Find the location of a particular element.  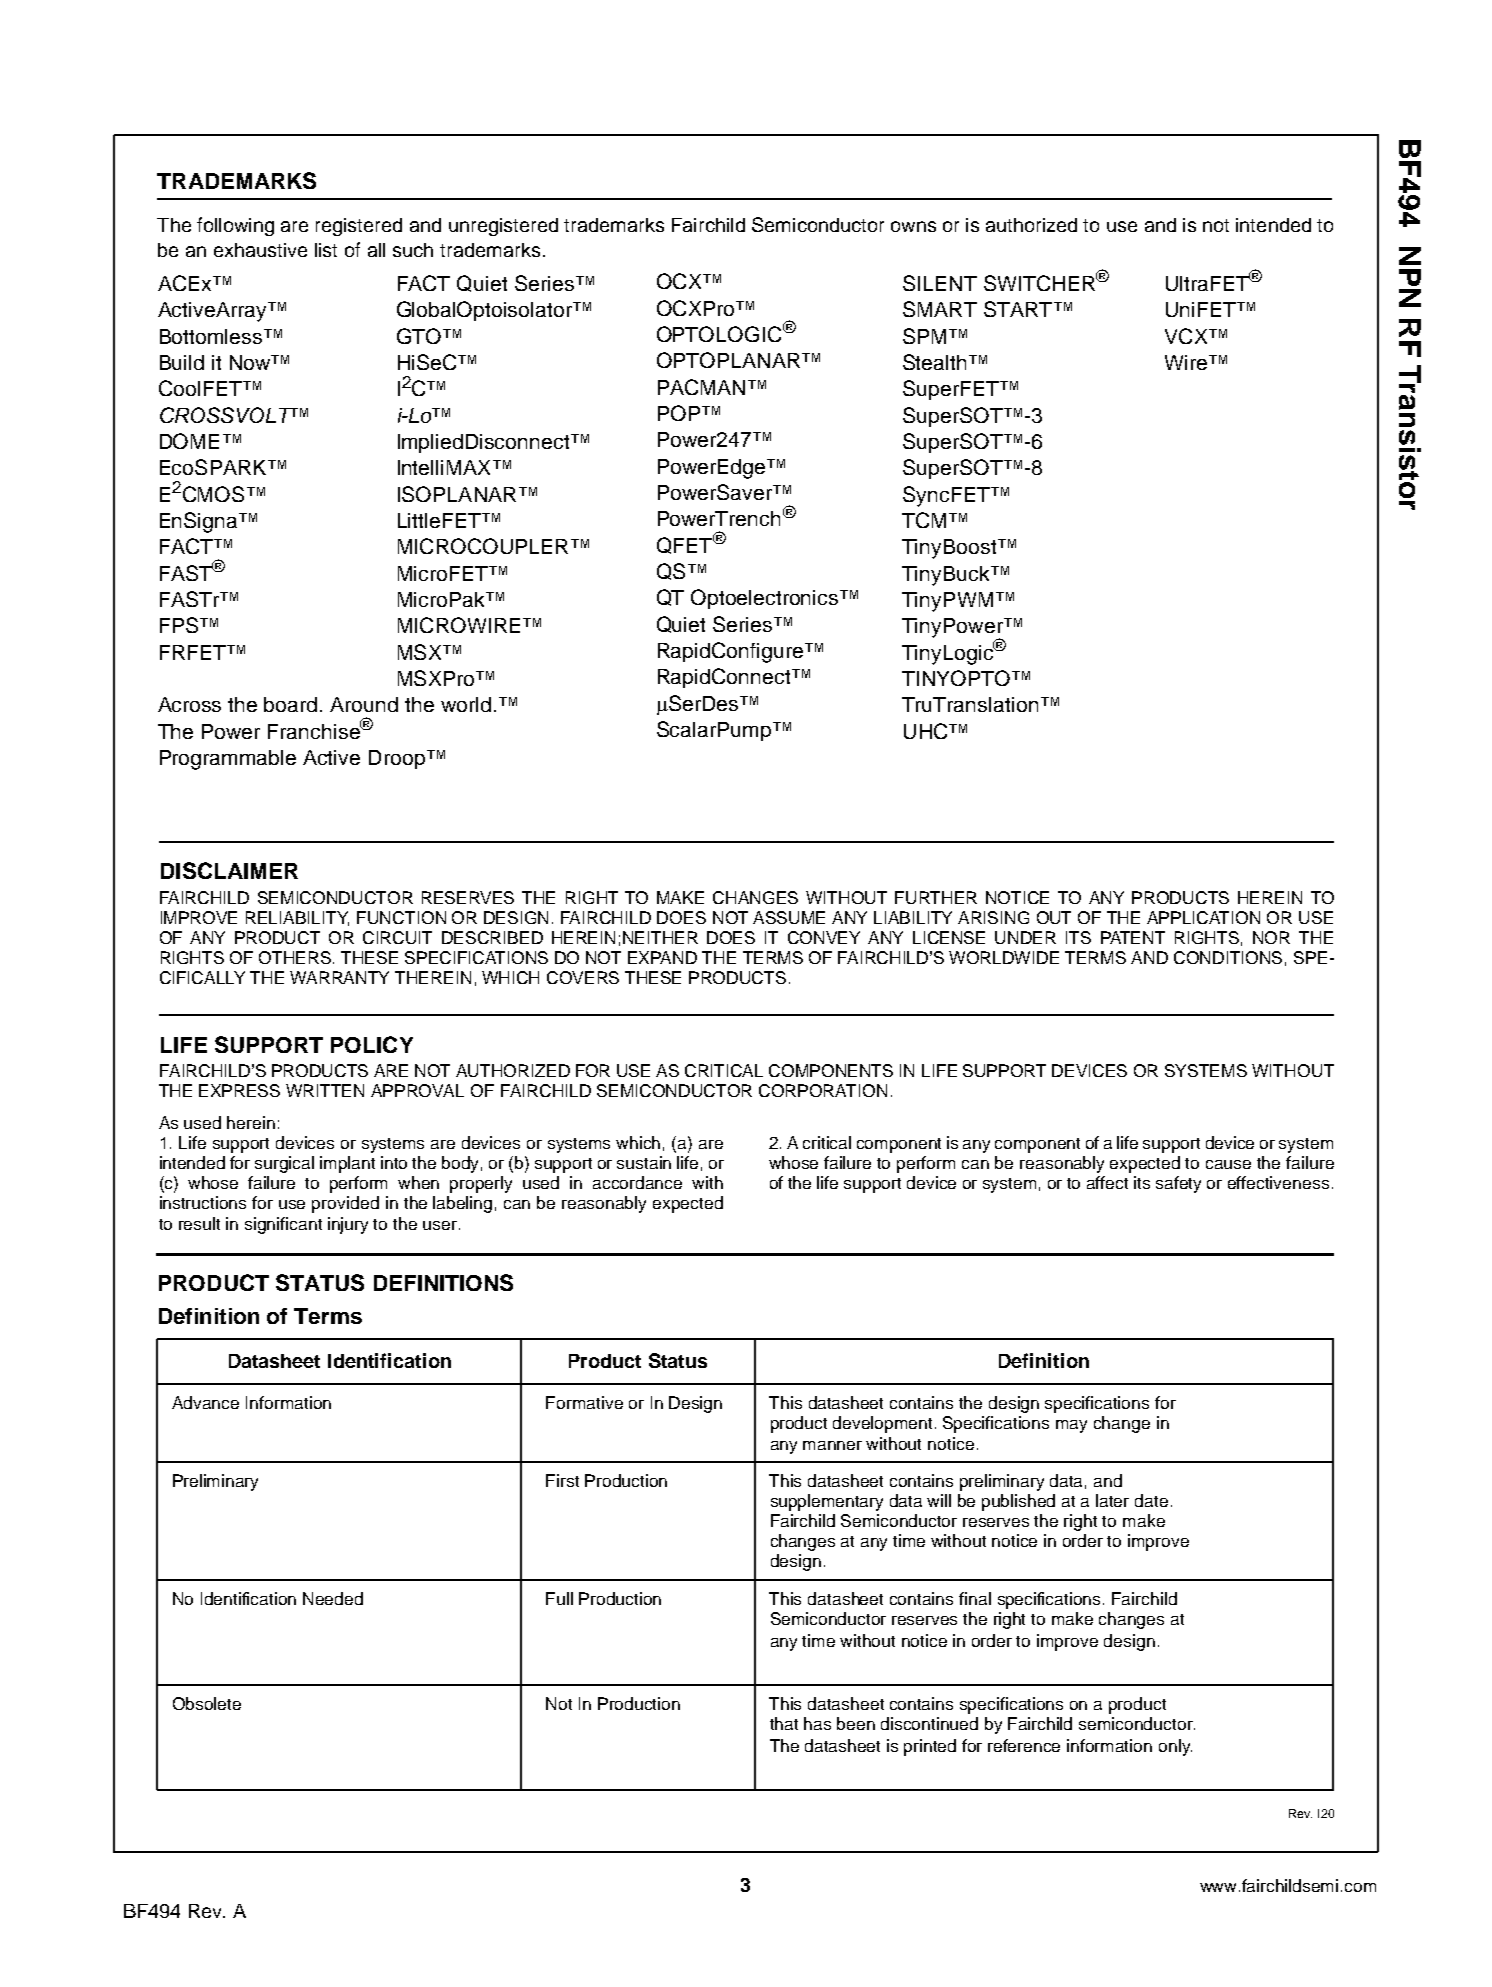

Obsolete is located at coordinates (207, 1703).
